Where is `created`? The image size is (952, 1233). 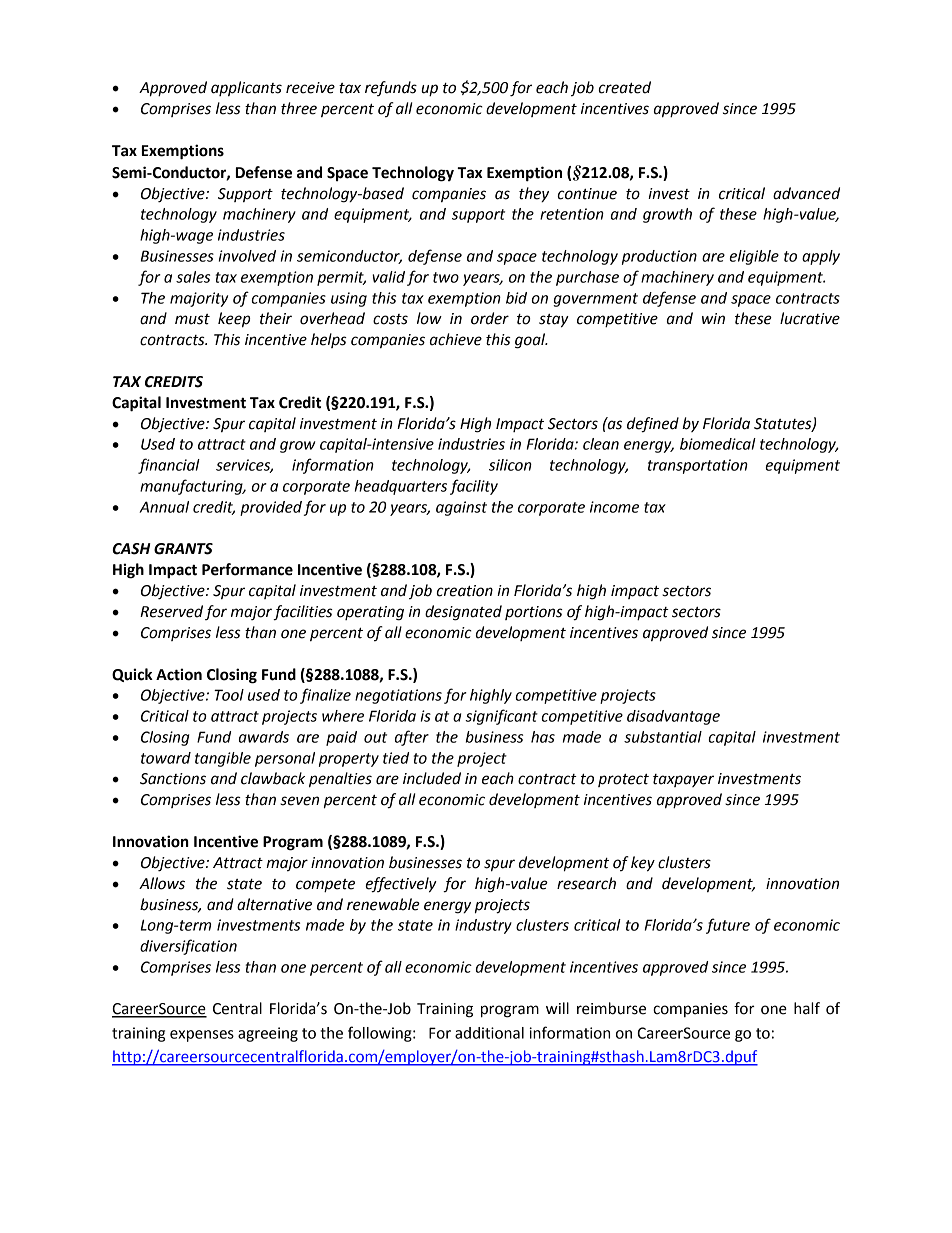
created is located at coordinates (624, 87).
